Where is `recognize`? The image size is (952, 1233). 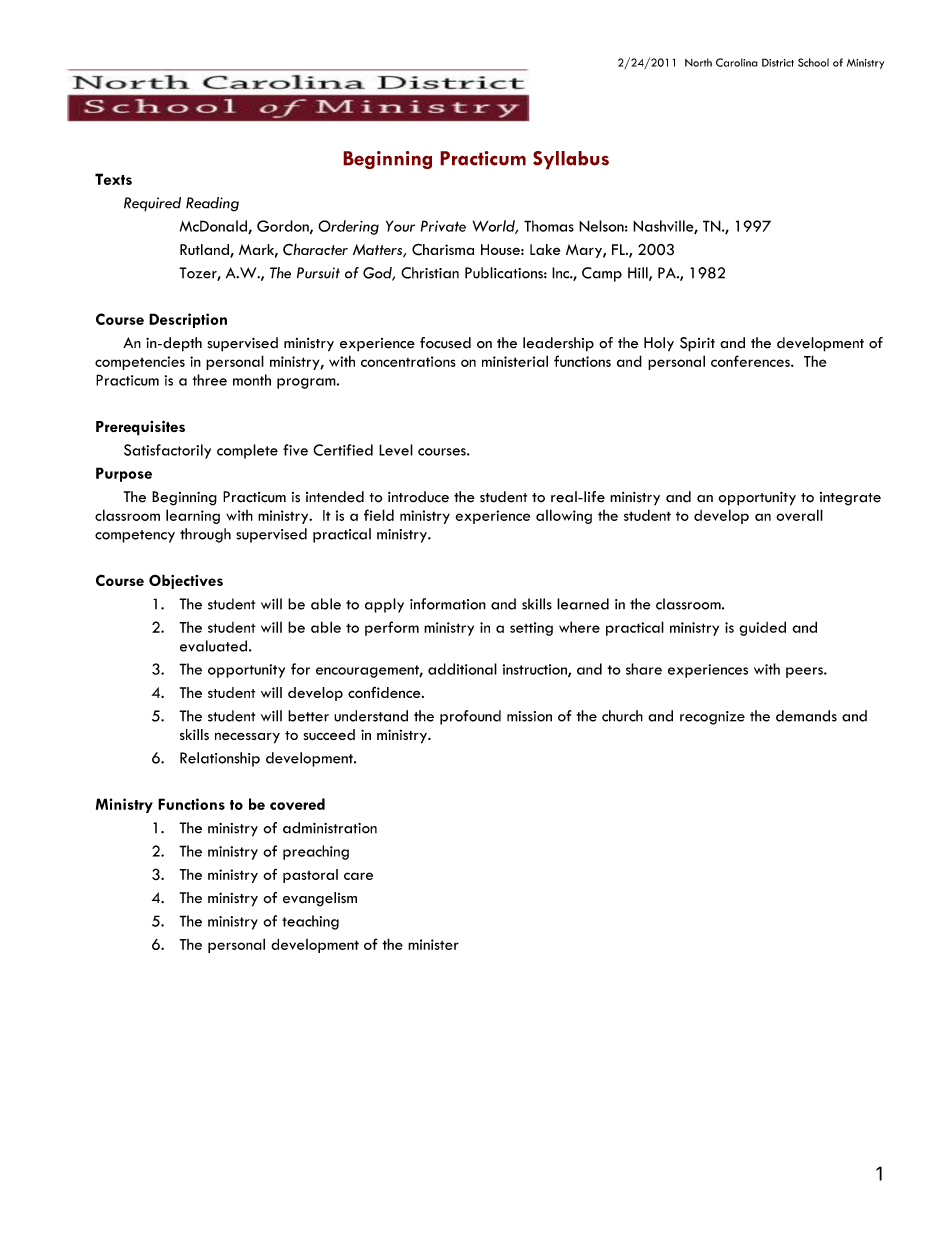
recognize is located at coordinates (712, 718).
